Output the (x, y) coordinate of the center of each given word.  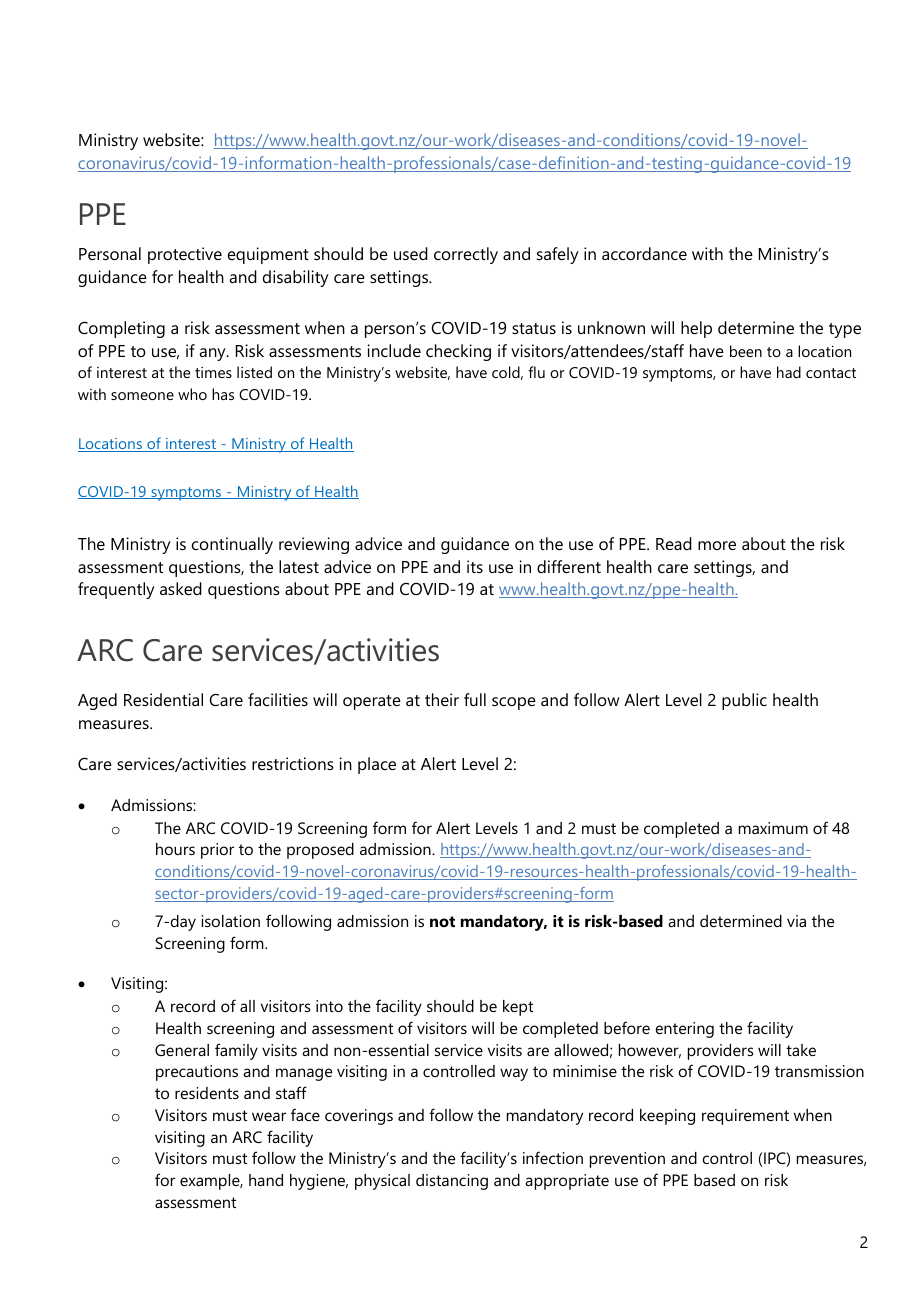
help (696, 329)
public (744, 701)
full (475, 699)
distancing (452, 1182)
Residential (163, 699)
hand (266, 1180)
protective (185, 255)
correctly (466, 255)
